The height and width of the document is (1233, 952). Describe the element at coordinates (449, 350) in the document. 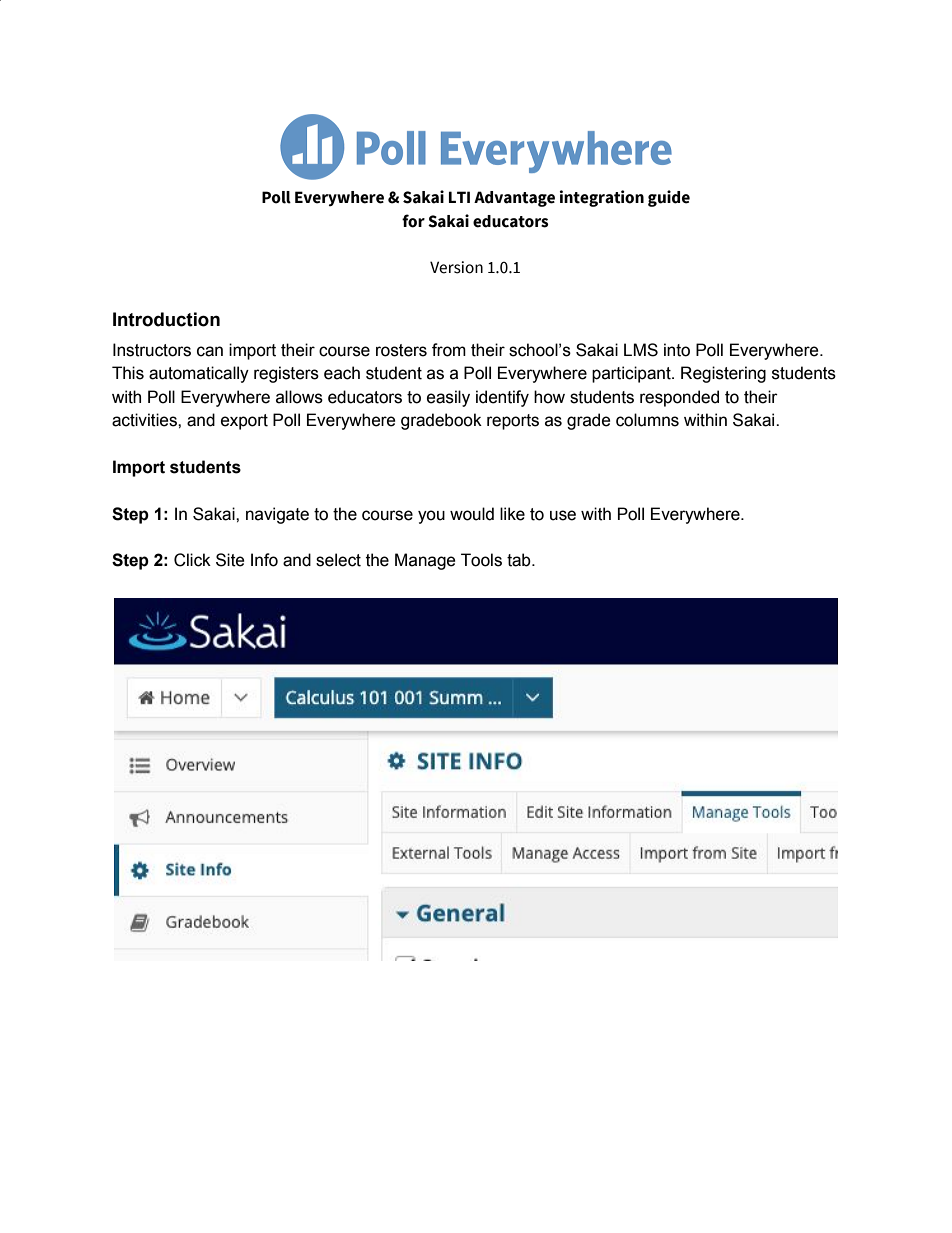

I see `from` at that location.
